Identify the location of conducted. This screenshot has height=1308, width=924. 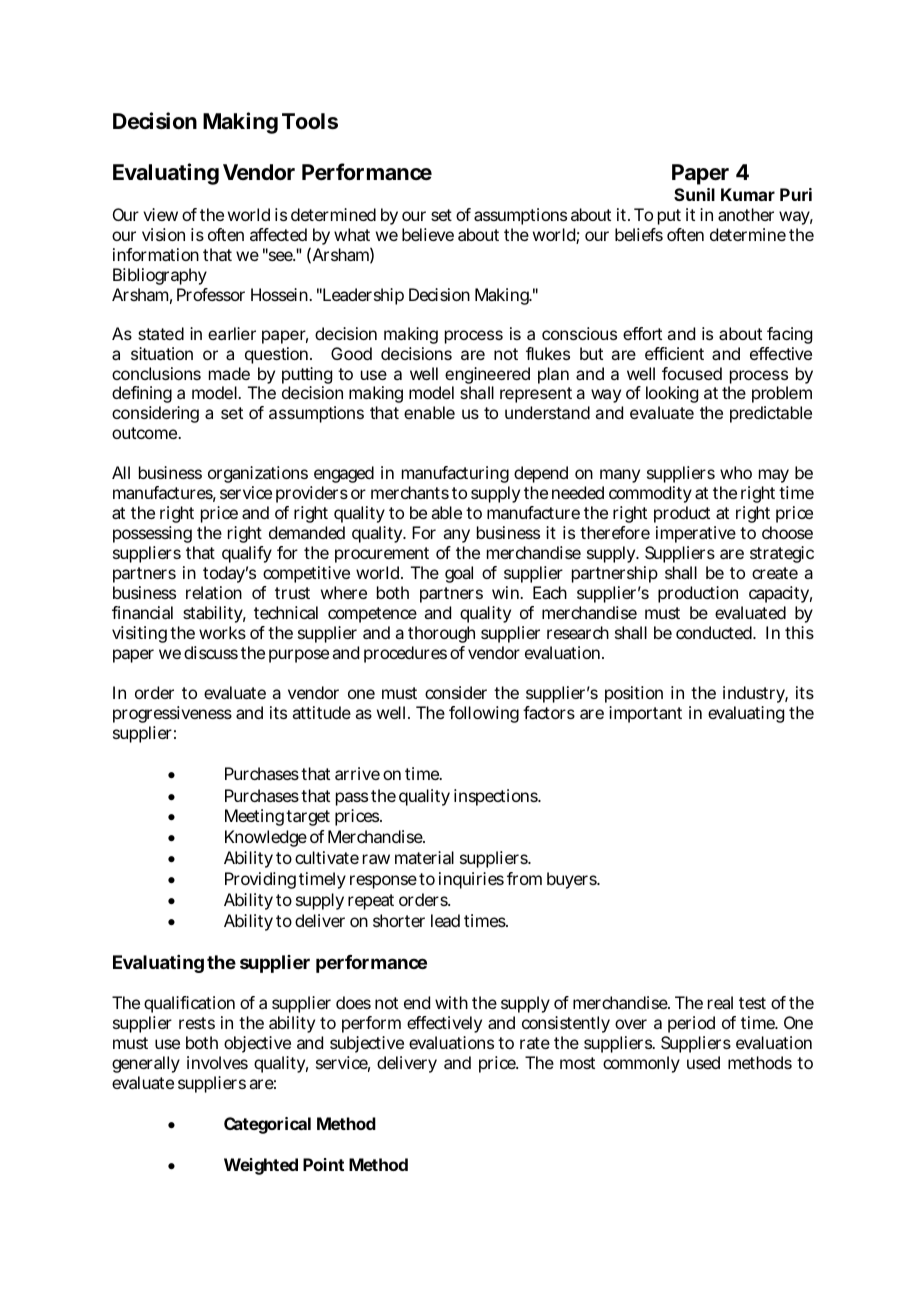
(714, 632).
